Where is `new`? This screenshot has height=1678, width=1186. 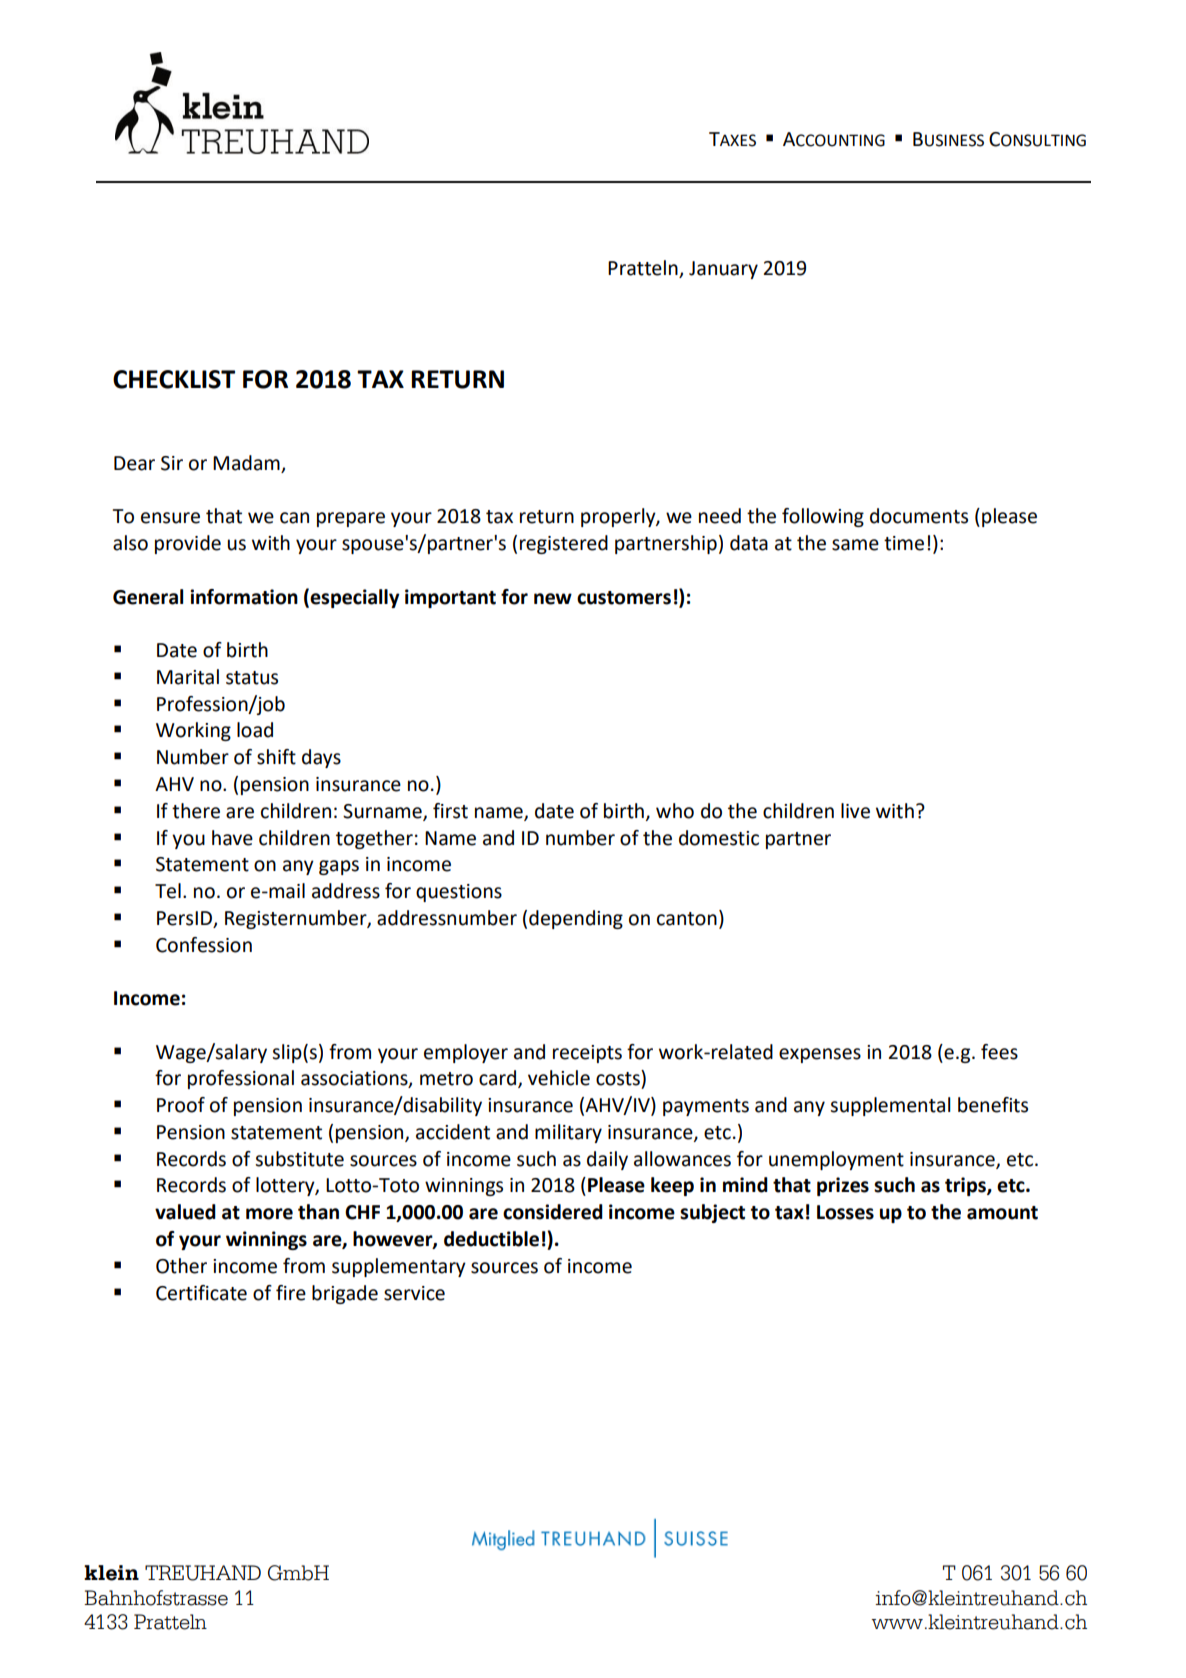 new is located at coordinates (553, 599).
